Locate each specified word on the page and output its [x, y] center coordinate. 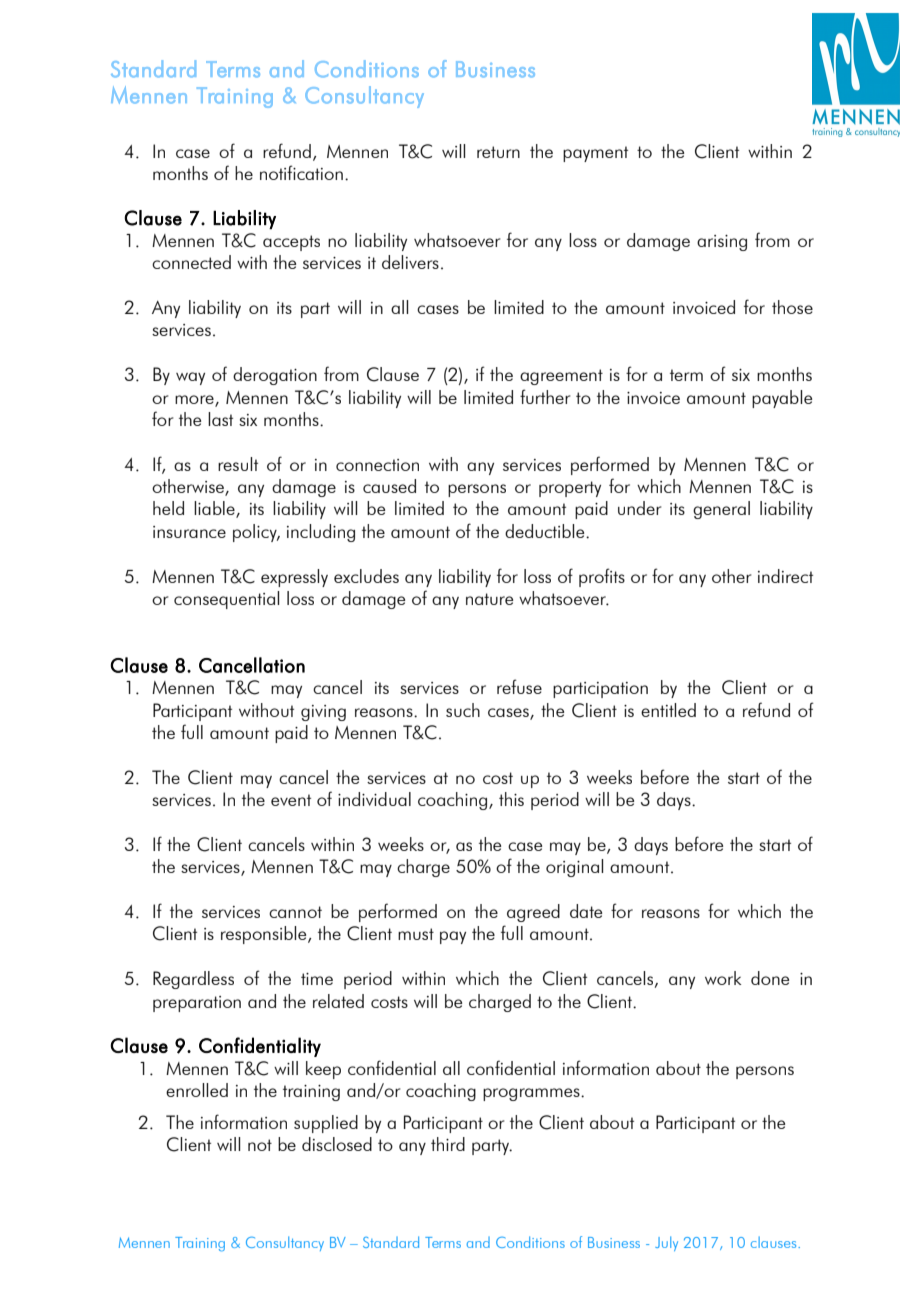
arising [722, 243]
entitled [668, 710]
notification [301, 172]
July [666, 1243]
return [498, 152]
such [463, 710]
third [448, 1144]
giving [323, 713]
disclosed [337, 1144]
